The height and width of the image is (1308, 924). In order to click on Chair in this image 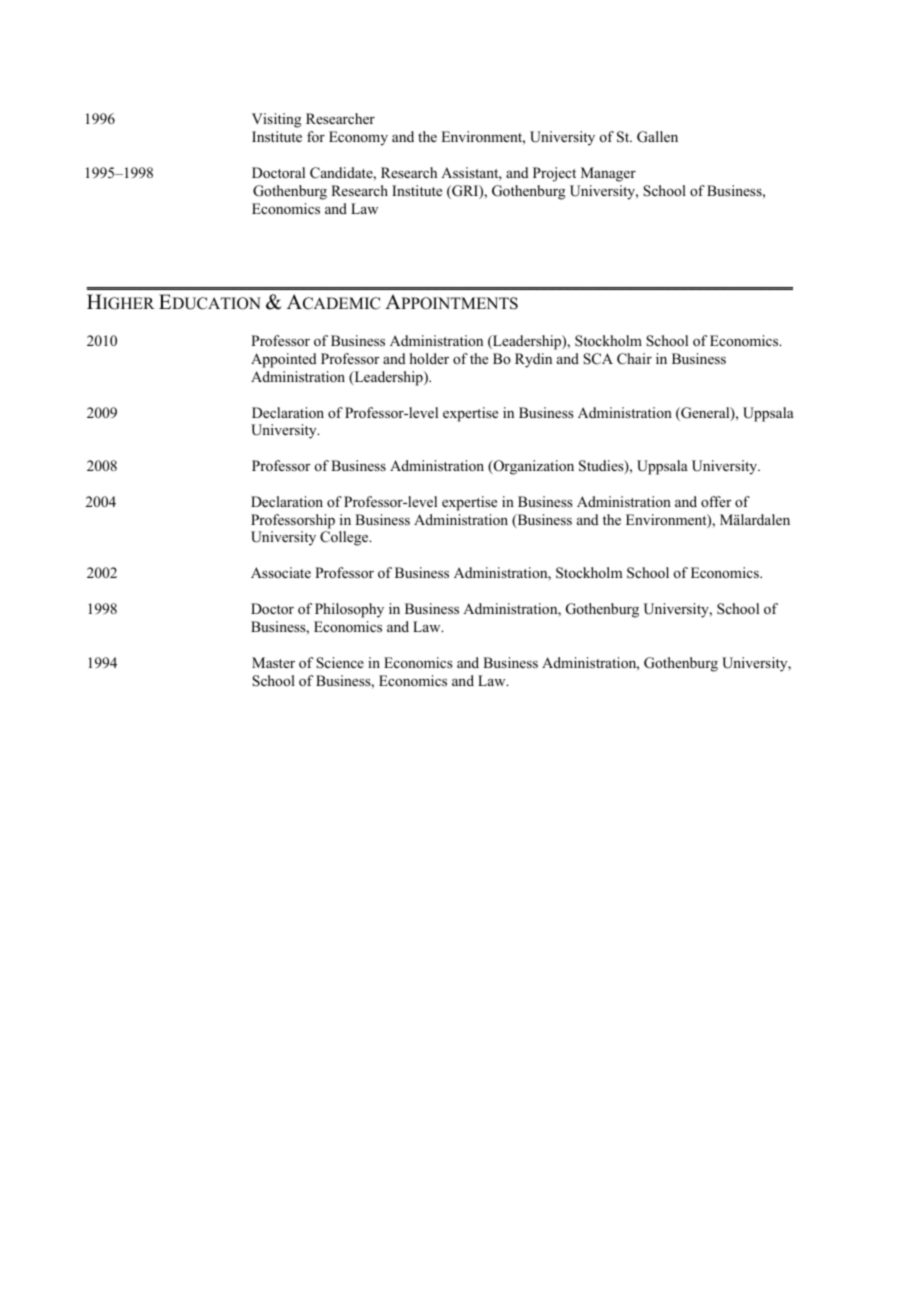, I will do `click(634, 359)`.
